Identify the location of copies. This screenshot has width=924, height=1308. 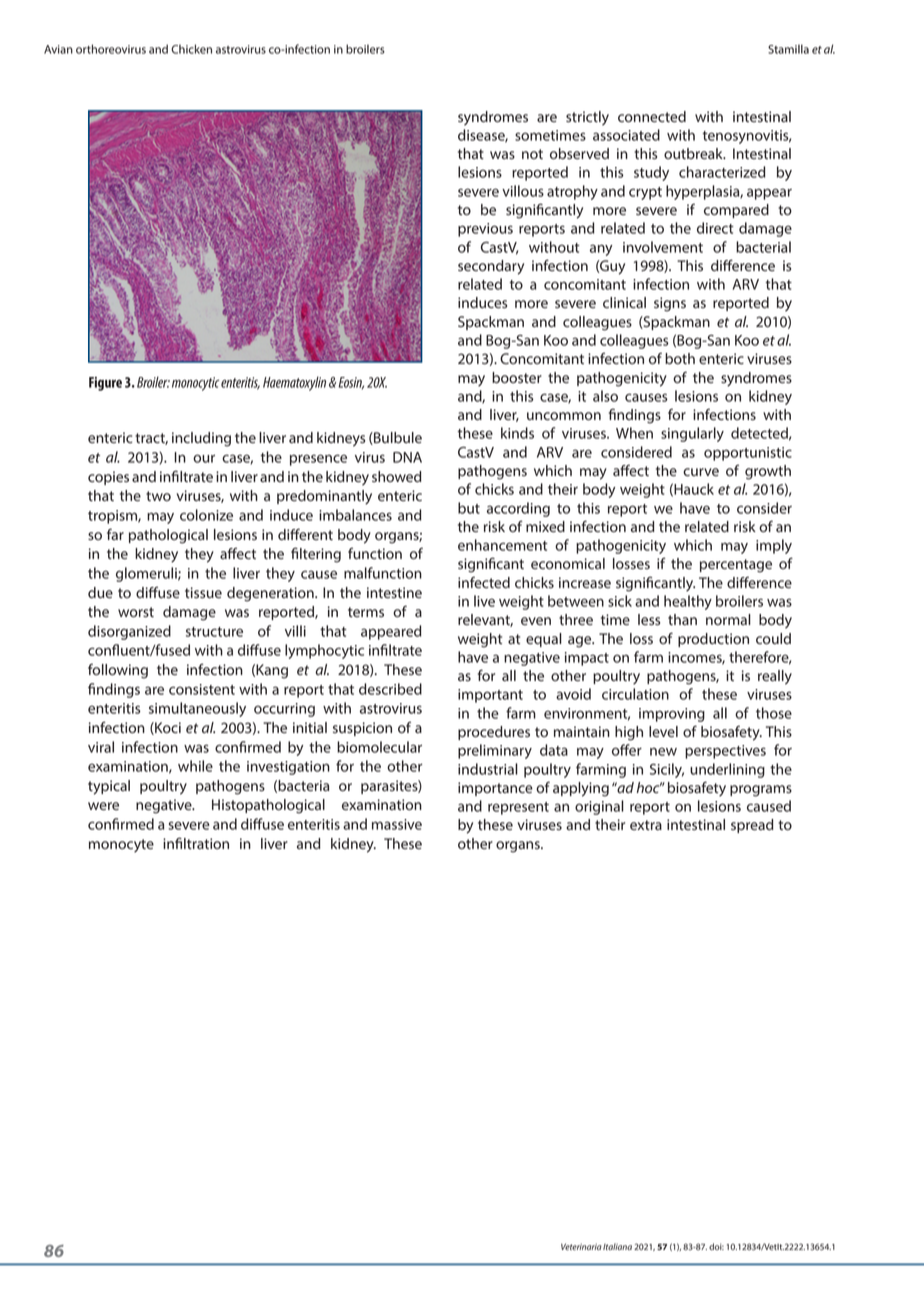
(108, 478).
